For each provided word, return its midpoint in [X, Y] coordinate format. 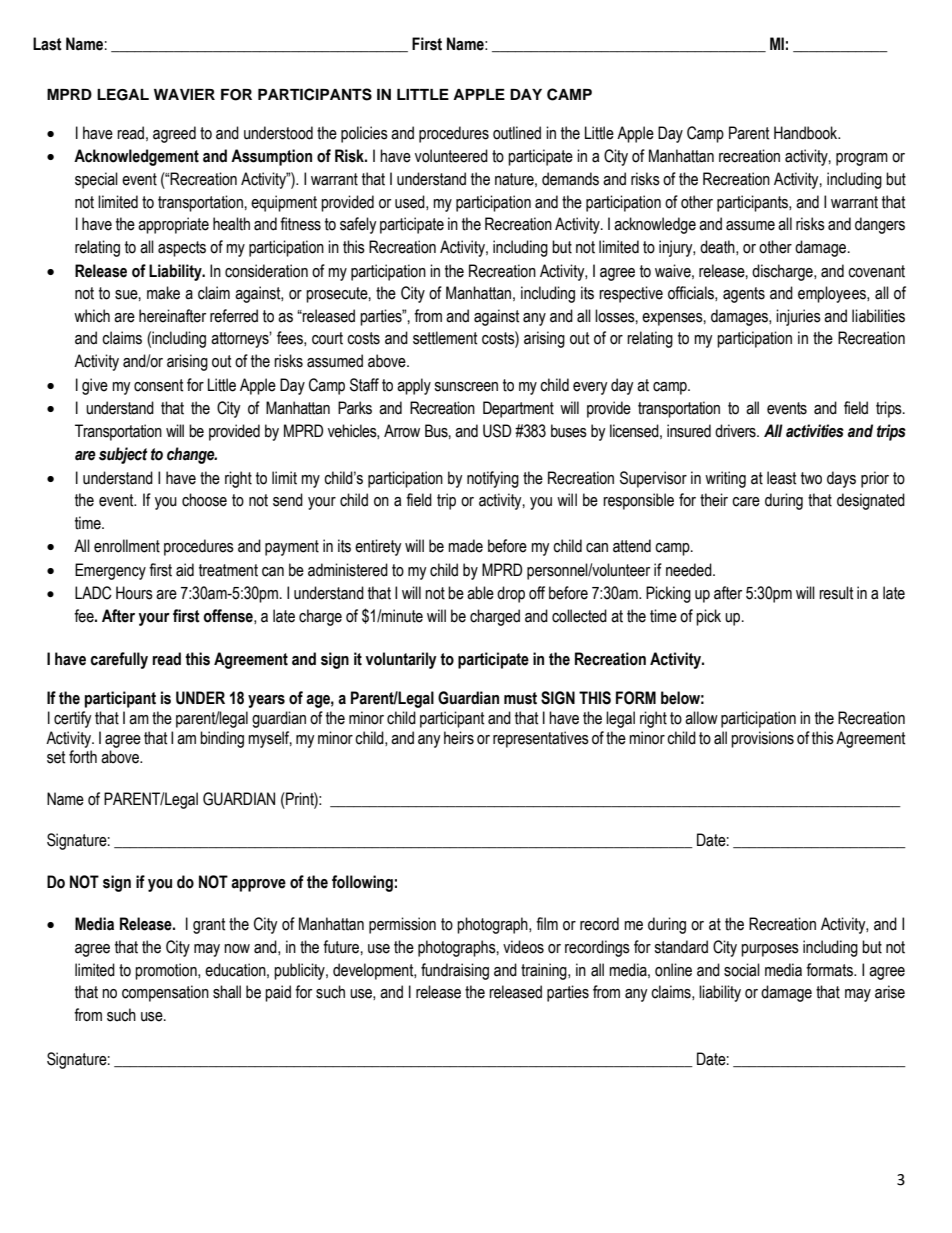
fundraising [455, 971]
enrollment [127, 546]
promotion [167, 971]
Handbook [807, 133]
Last [47, 44]
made [465, 546]
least [782, 478]
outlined [517, 133]
